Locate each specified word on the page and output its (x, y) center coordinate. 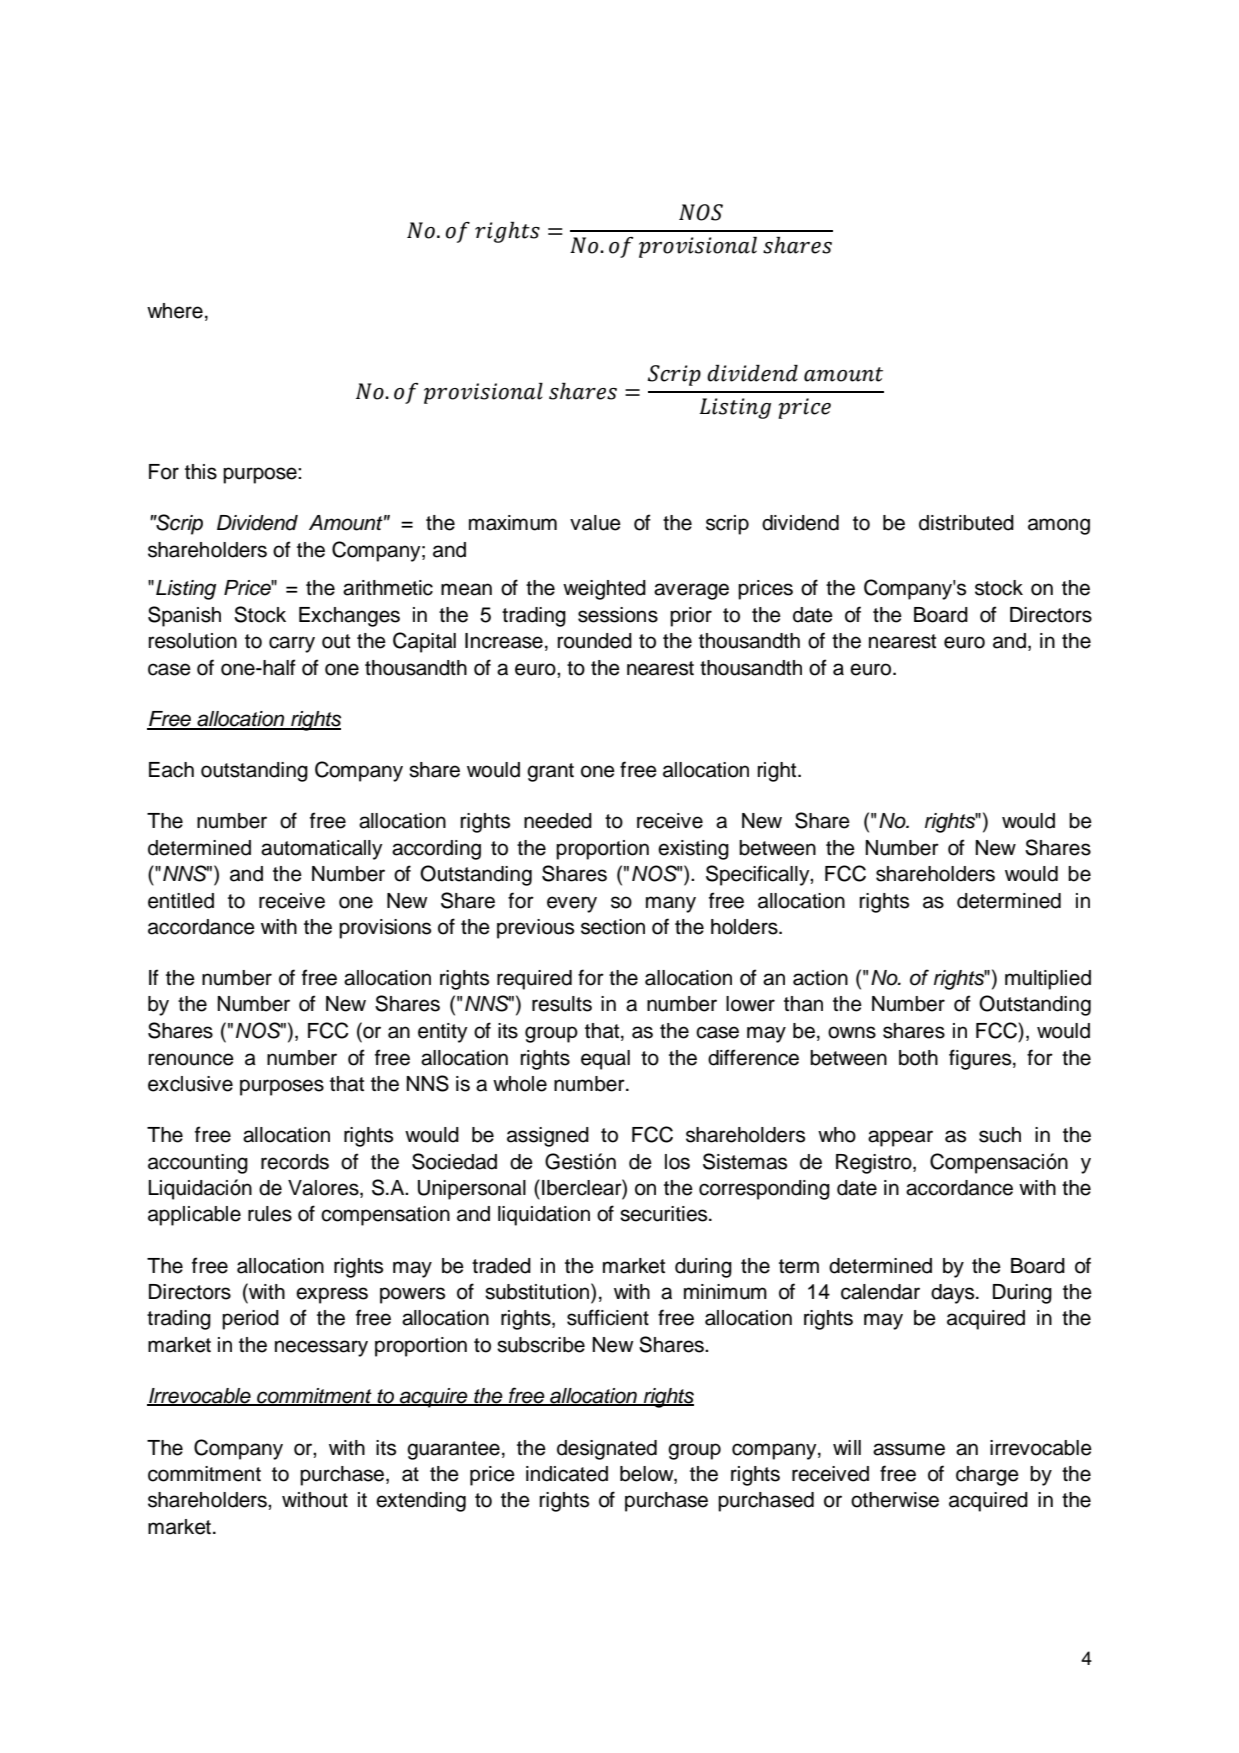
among (1059, 526)
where (175, 311)
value (595, 523)
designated (607, 1450)
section (613, 927)
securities (665, 1214)
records (295, 1162)
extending (421, 1502)
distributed (966, 523)
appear (900, 1138)
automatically (322, 850)
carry (292, 644)
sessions (618, 615)
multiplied (1048, 980)
